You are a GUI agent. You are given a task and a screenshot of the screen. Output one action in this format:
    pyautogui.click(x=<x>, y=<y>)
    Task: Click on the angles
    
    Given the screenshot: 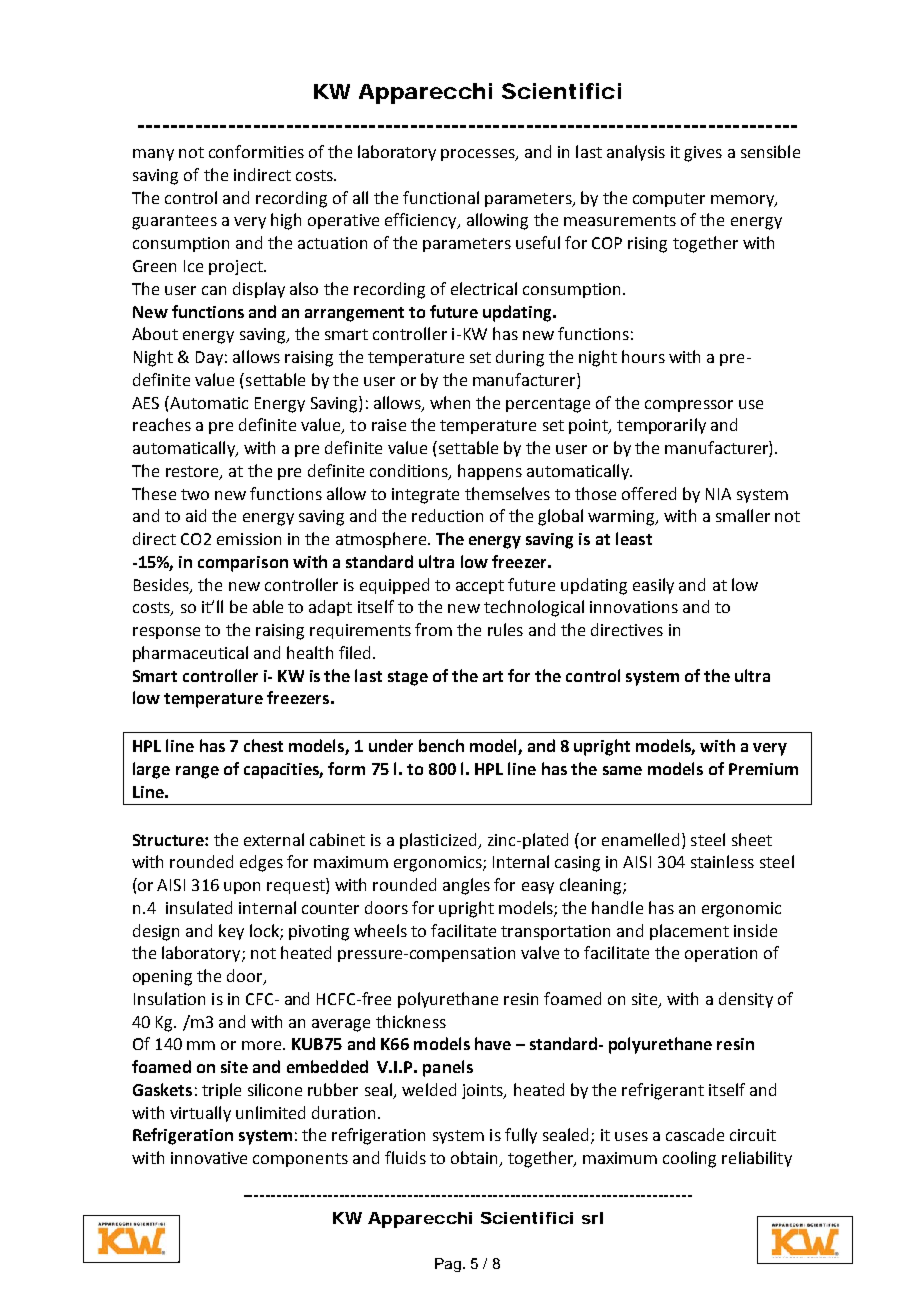 What is the action you would take?
    pyautogui.click(x=466, y=886)
